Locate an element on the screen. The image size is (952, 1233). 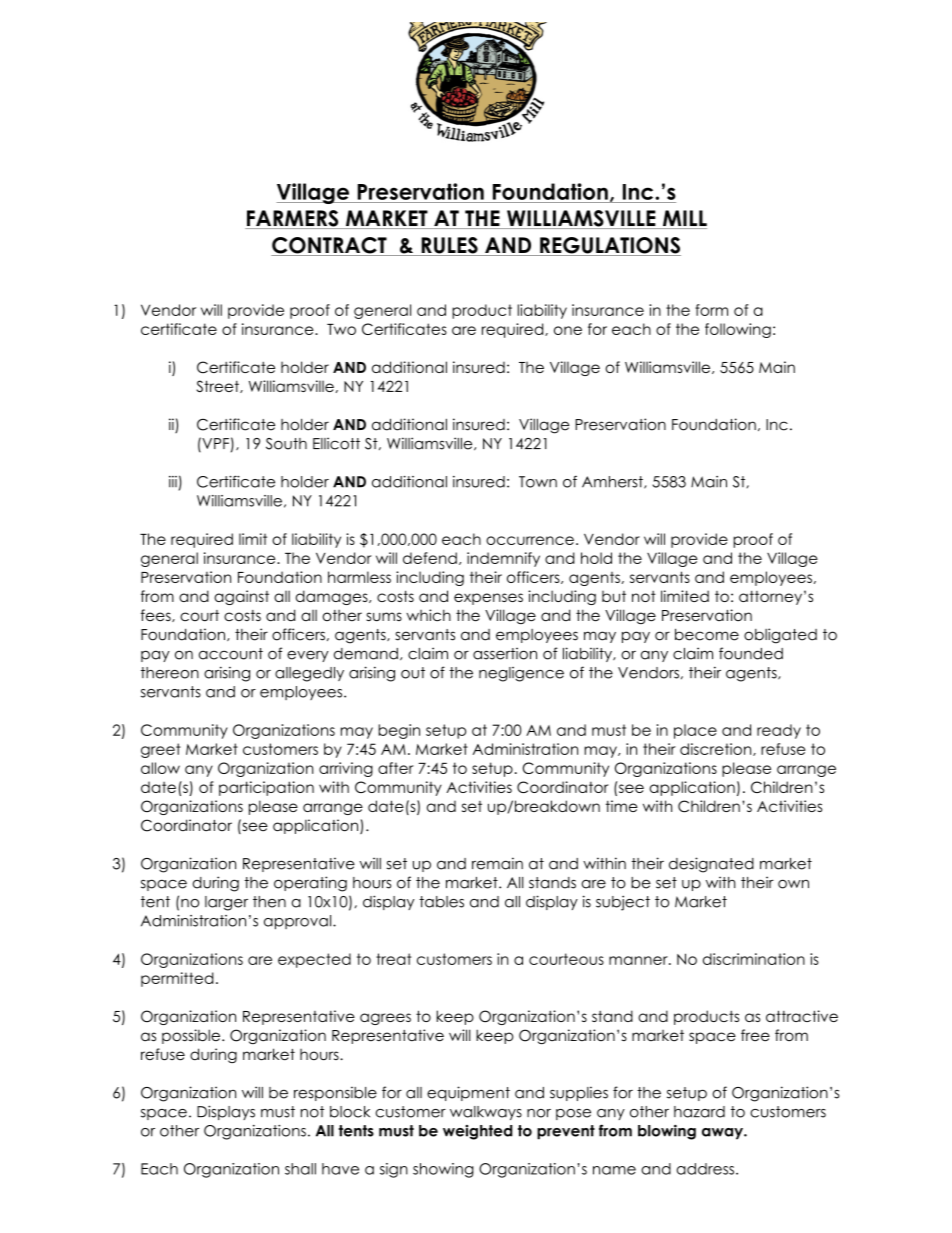
become is located at coordinates (707, 634).
